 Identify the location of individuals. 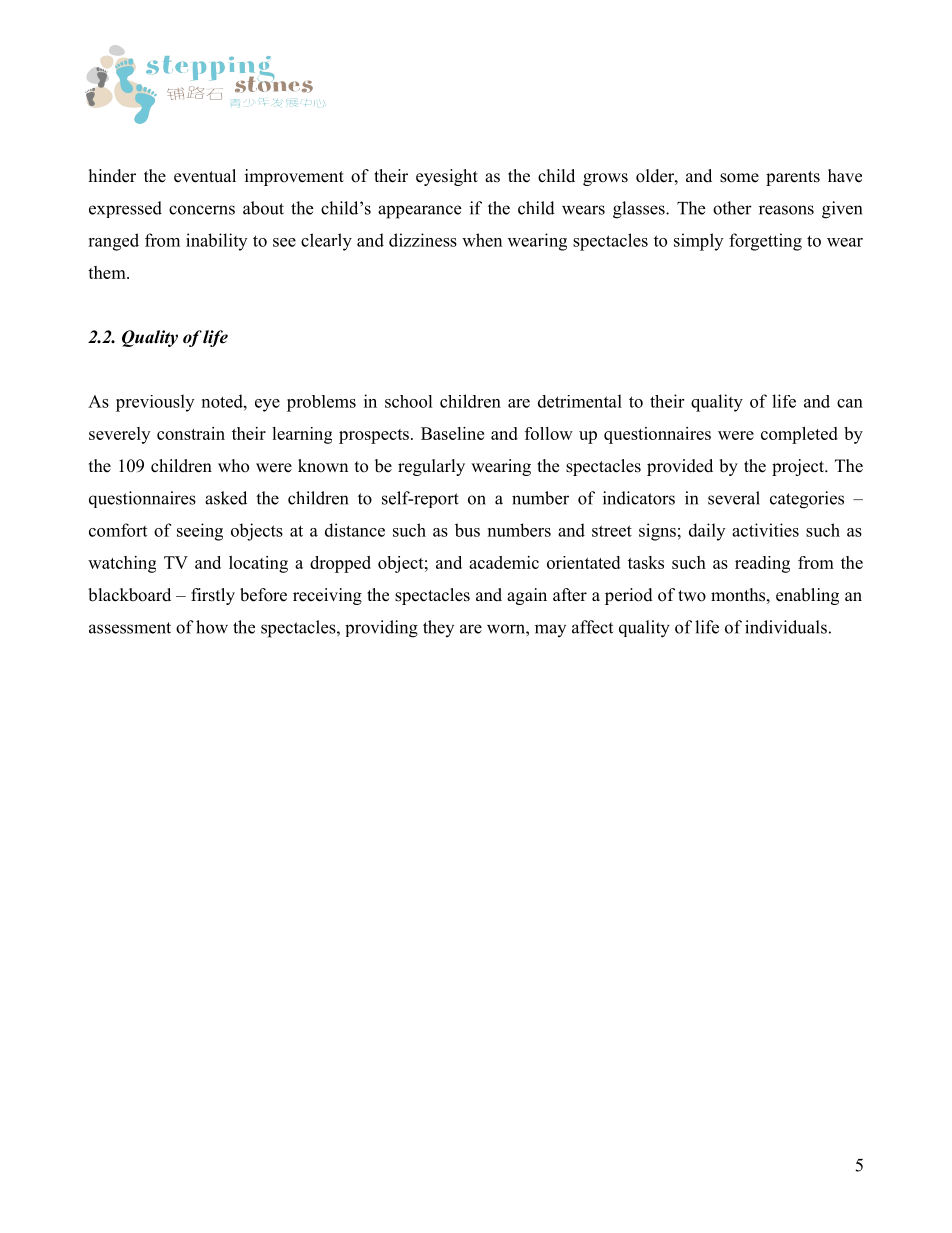
(786, 627).
